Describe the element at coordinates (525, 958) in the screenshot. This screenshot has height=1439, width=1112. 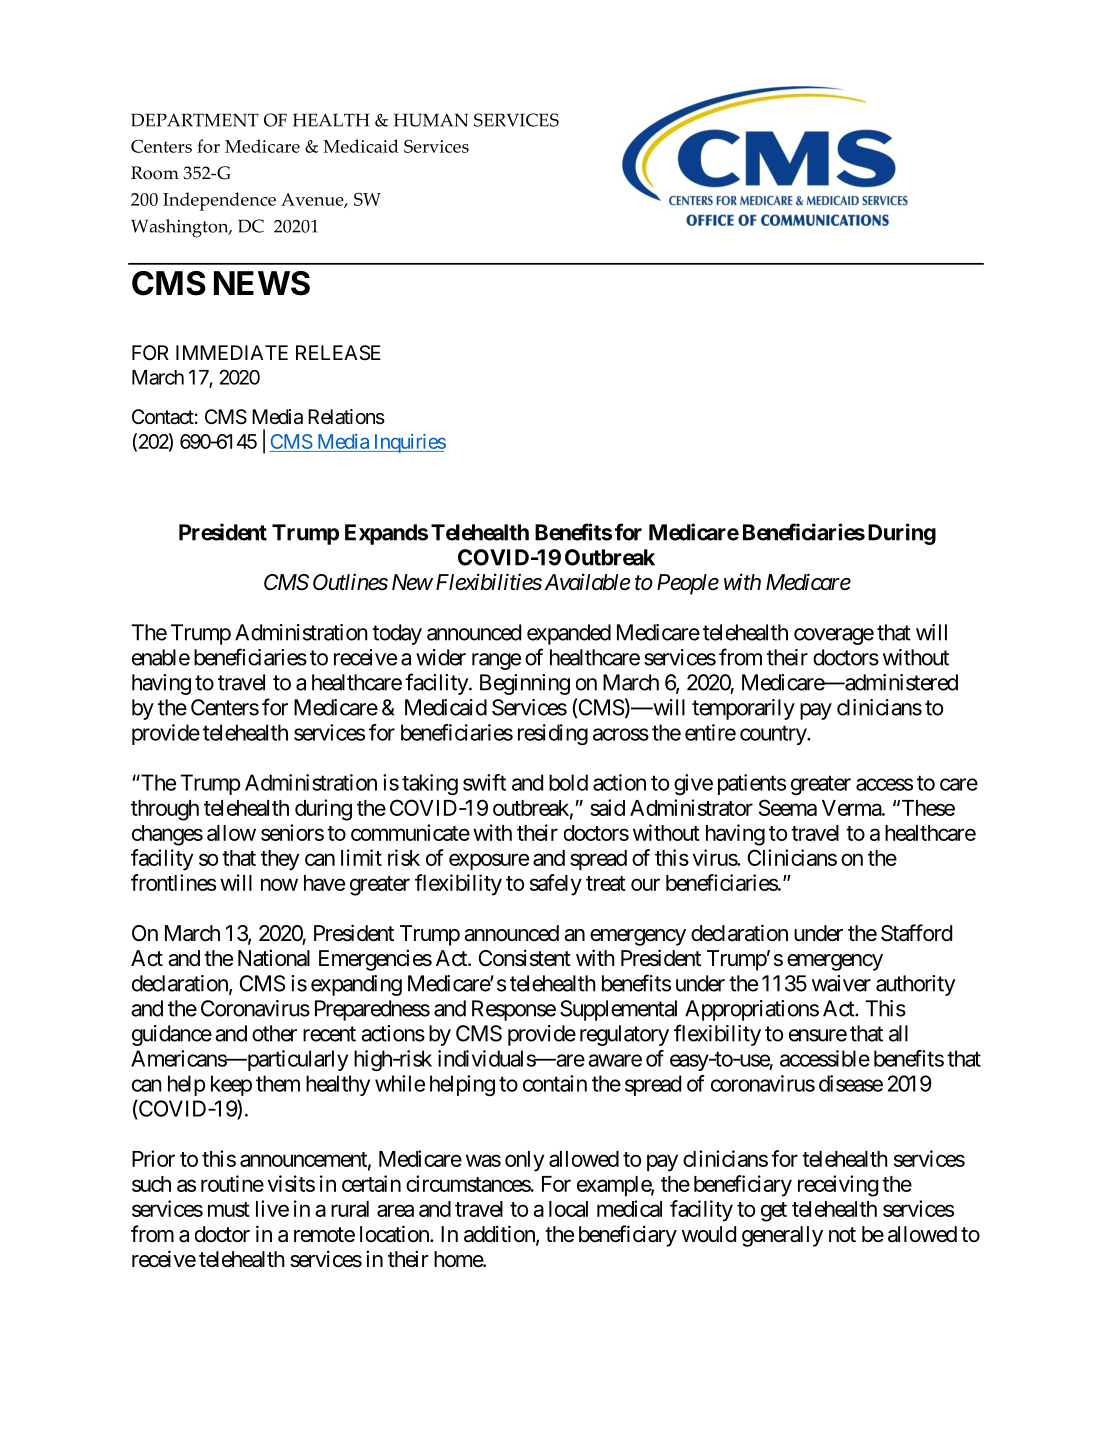
I see `Consistent` at that location.
